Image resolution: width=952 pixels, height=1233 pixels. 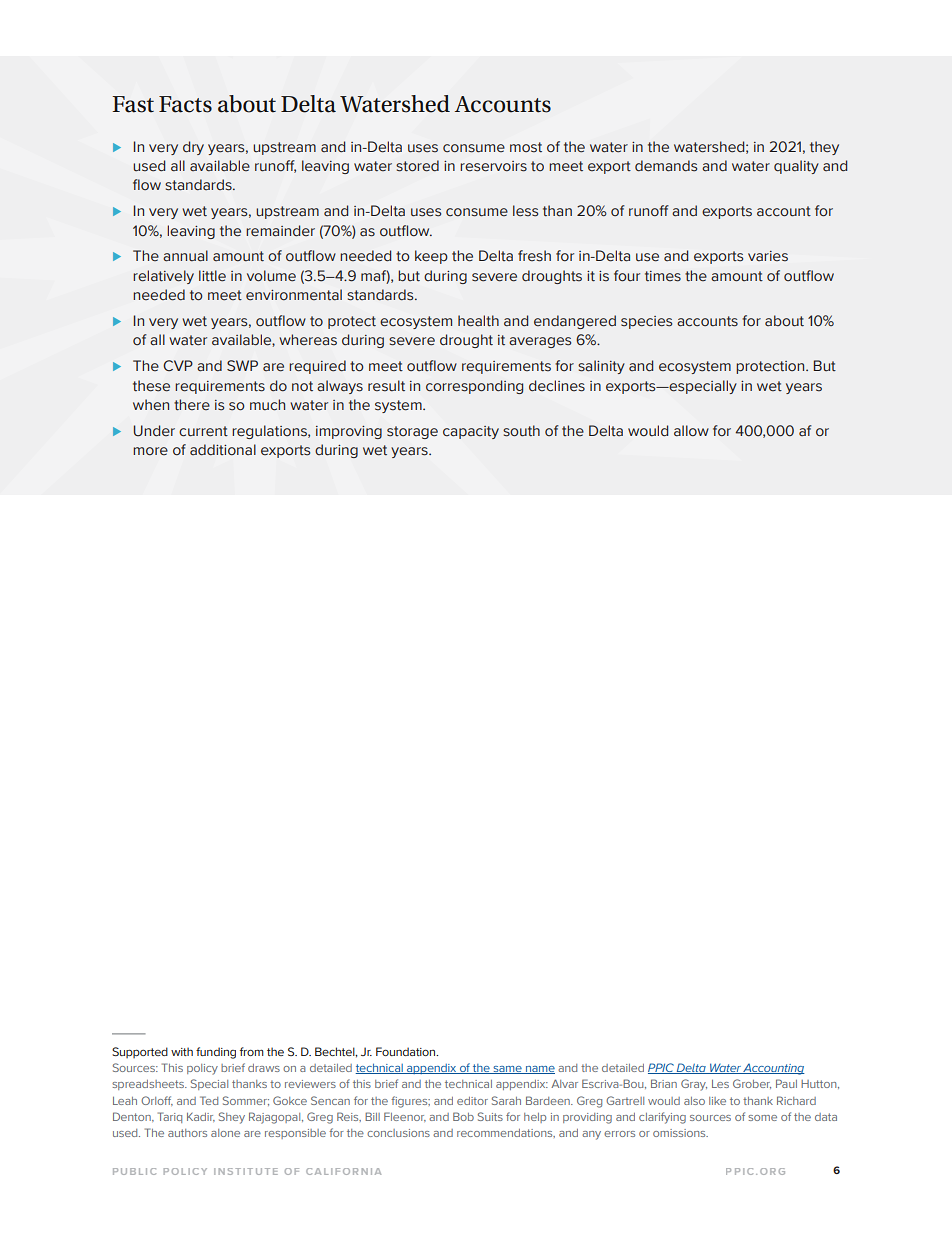 What do you see at coordinates (223, 450) in the screenshot?
I see `additional` at bounding box center [223, 450].
